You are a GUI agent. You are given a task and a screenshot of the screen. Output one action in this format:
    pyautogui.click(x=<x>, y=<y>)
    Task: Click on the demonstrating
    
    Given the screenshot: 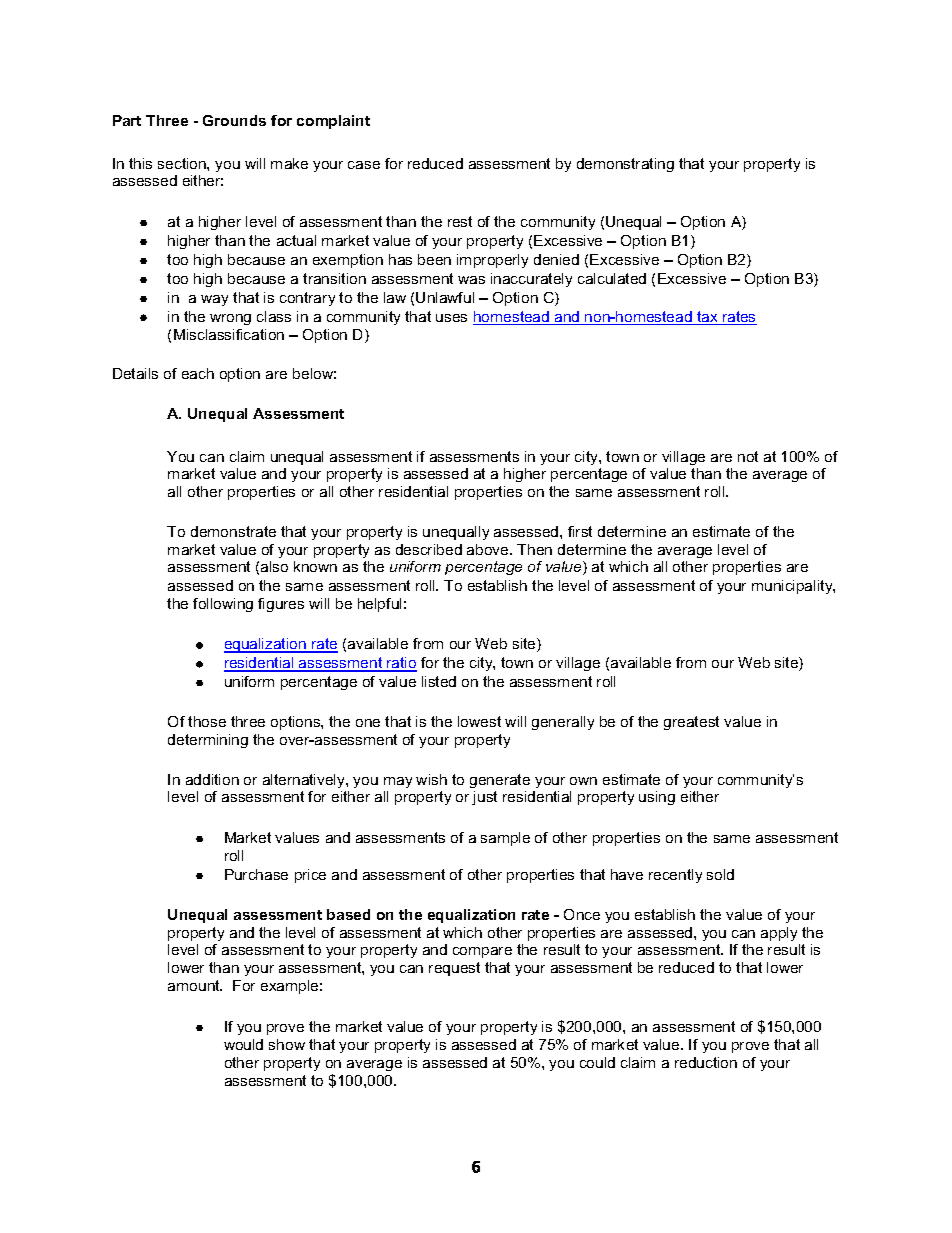 What is the action you would take?
    pyautogui.click(x=625, y=165)
